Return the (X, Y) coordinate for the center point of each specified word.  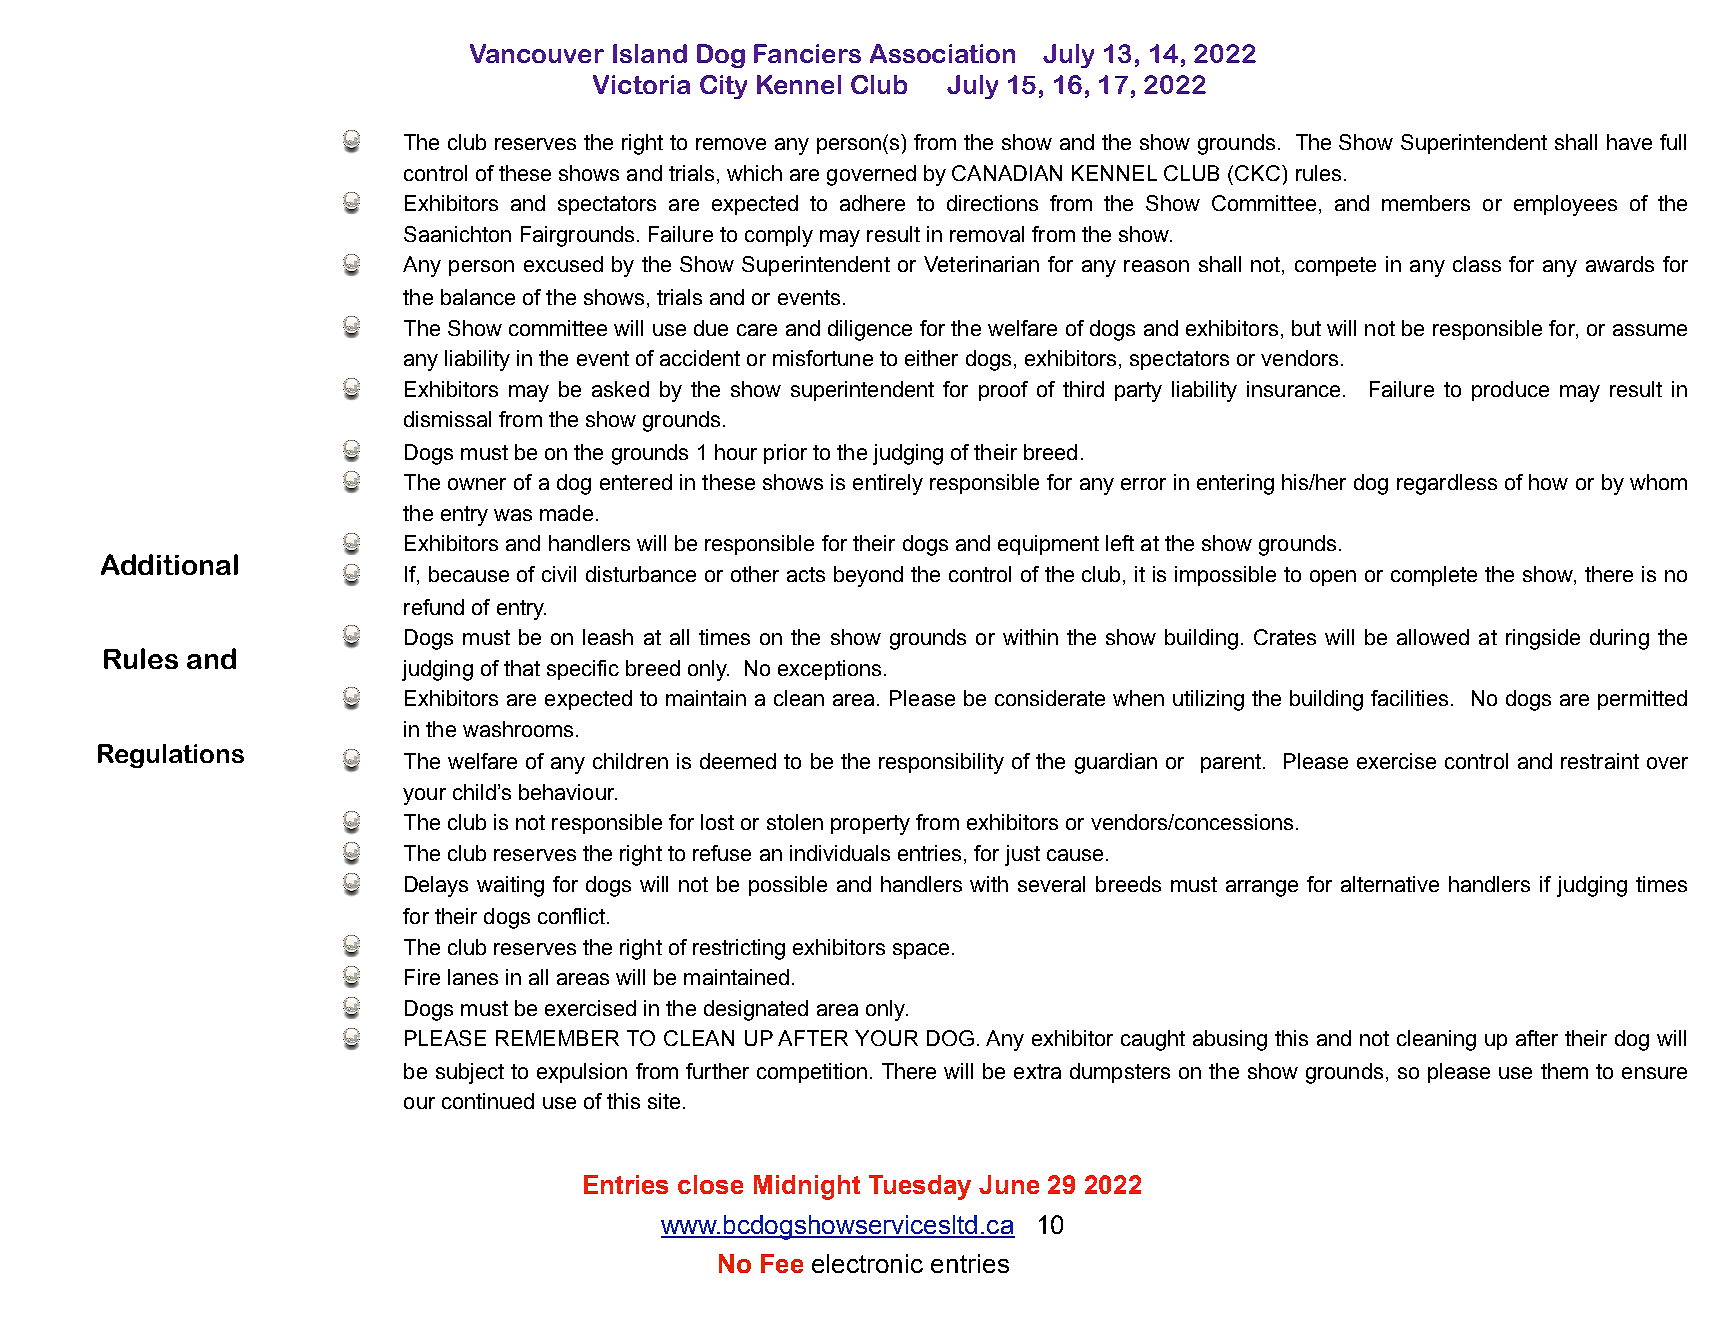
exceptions (829, 670)
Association (942, 53)
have (1629, 142)
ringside (1543, 639)
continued (488, 1101)
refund (434, 607)
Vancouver (537, 53)
